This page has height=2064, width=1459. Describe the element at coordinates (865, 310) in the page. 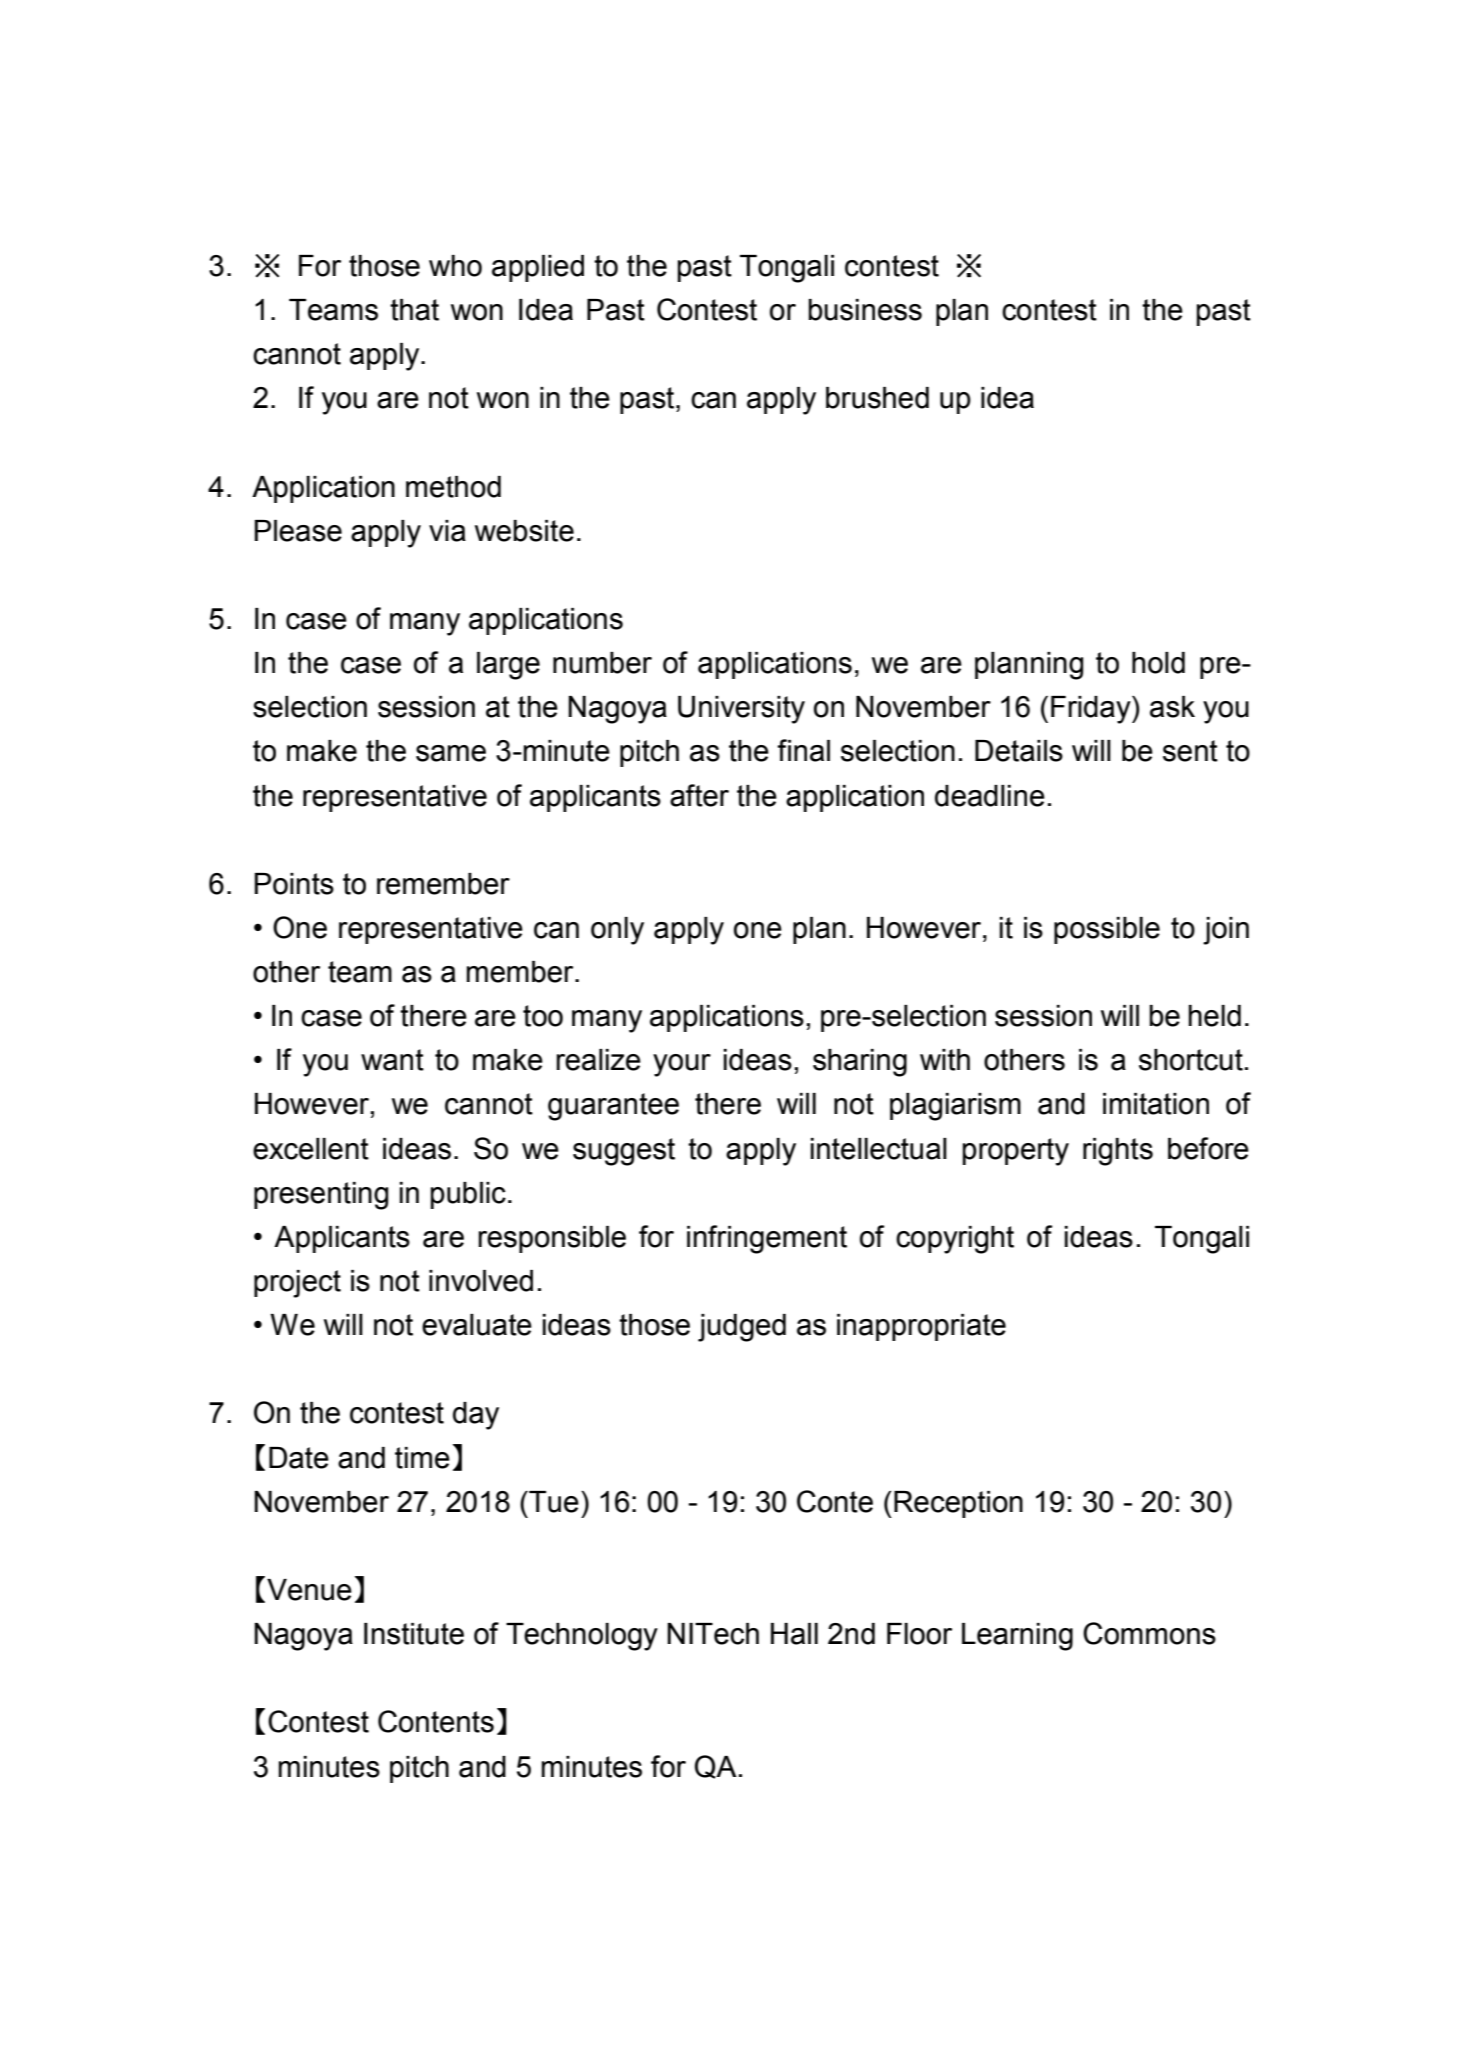

I see `business` at that location.
